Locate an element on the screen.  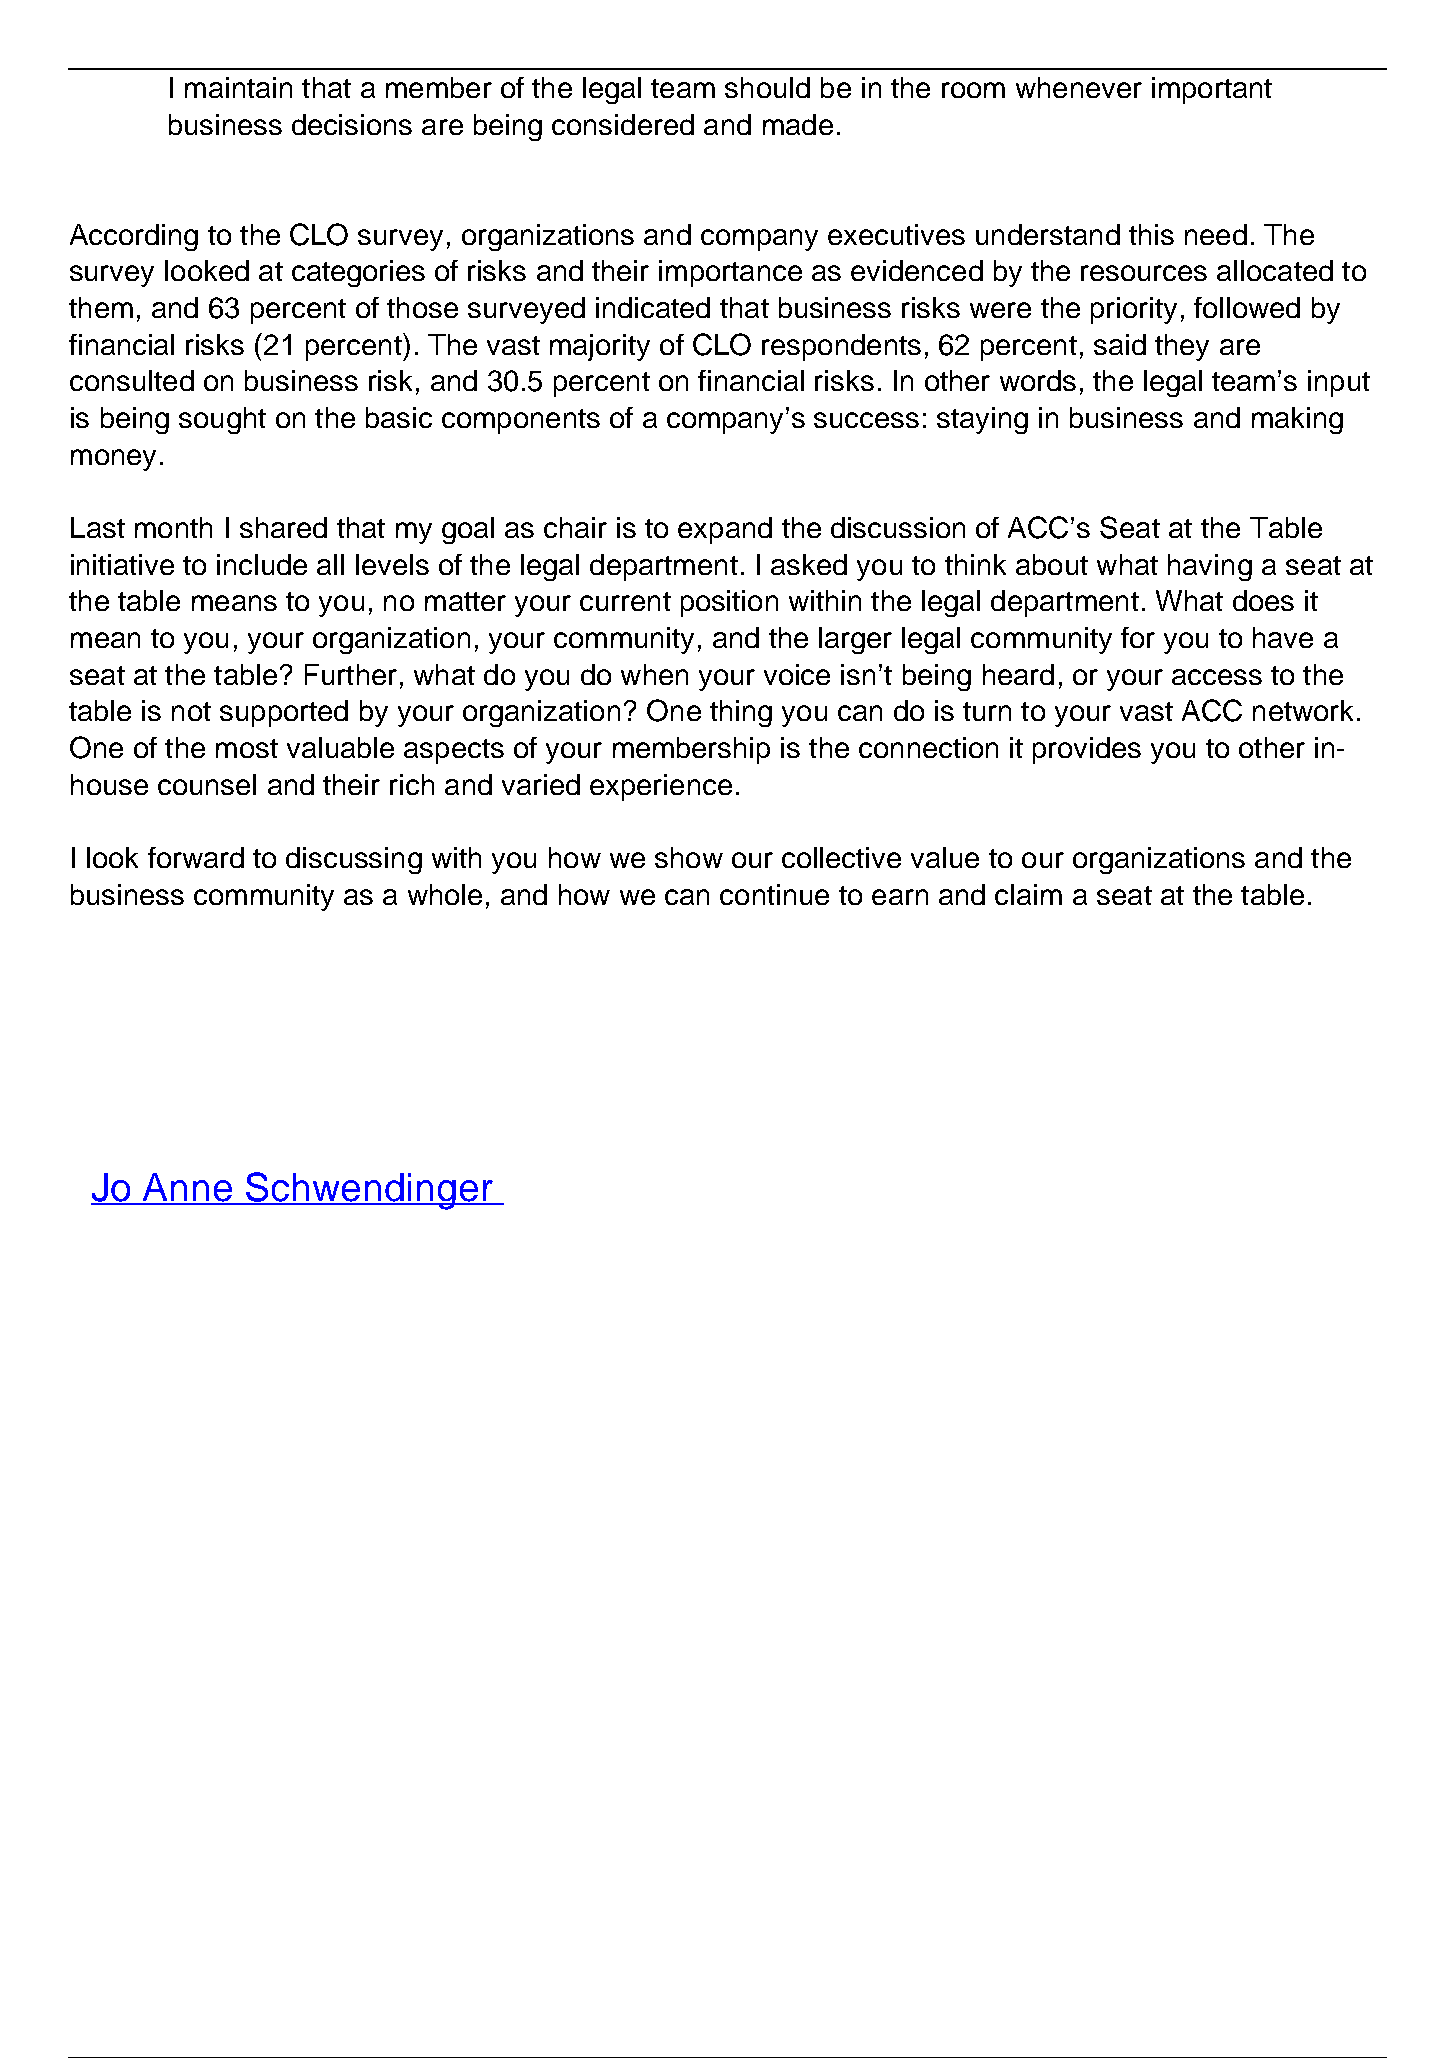
access is located at coordinates (1217, 677).
